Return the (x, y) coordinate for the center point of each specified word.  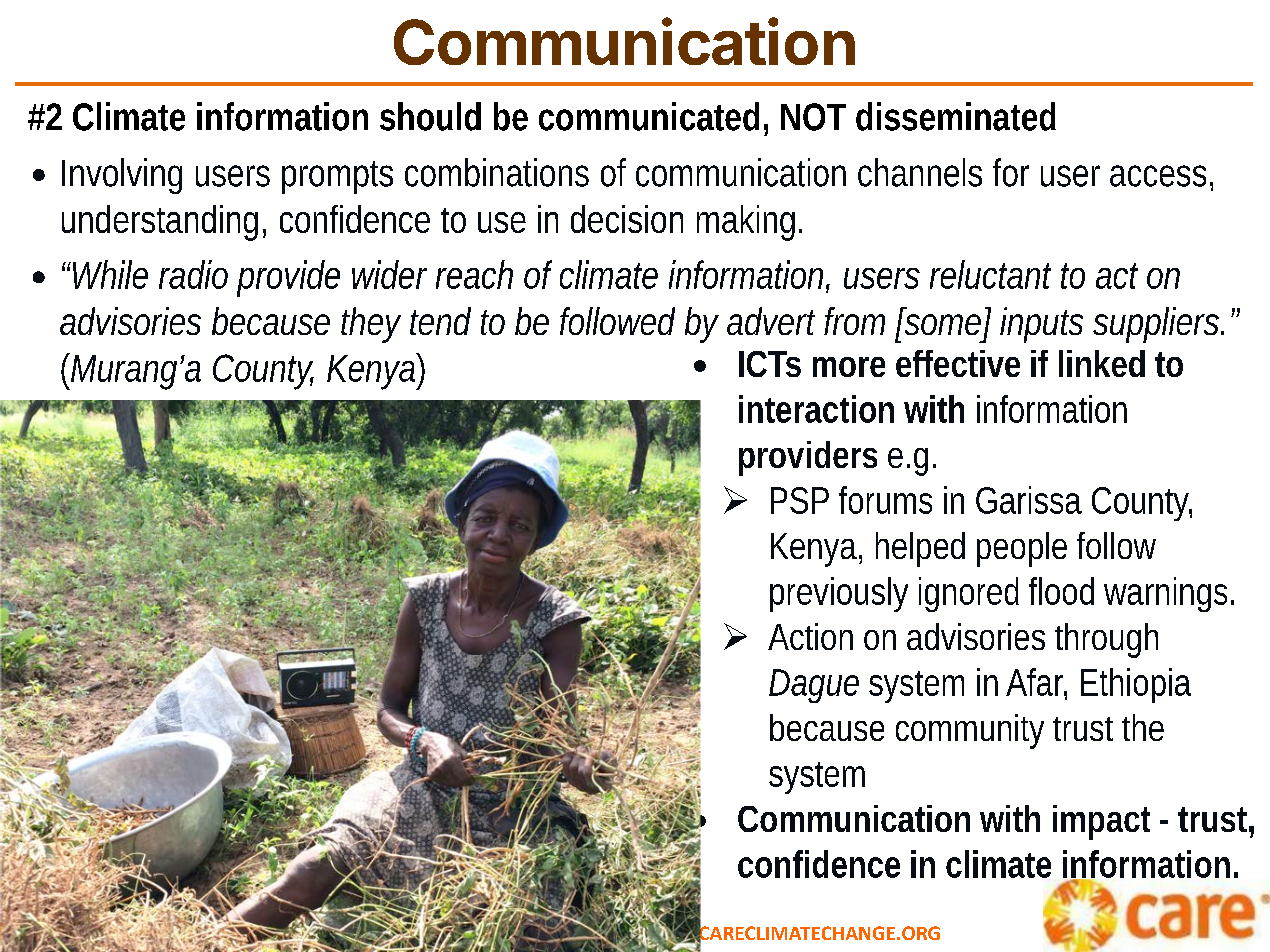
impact (1101, 822)
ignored (969, 594)
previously (839, 594)
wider (389, 274)
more (849, 367)
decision (627, 219)
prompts (337, 177)
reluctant (990, 274)
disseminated (956, 116)
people (1022, 549)
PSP (800, 500)
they (371, 325)
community (970, 731)
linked (1102, 363)
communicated (649, 116)
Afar (1036, 683)
